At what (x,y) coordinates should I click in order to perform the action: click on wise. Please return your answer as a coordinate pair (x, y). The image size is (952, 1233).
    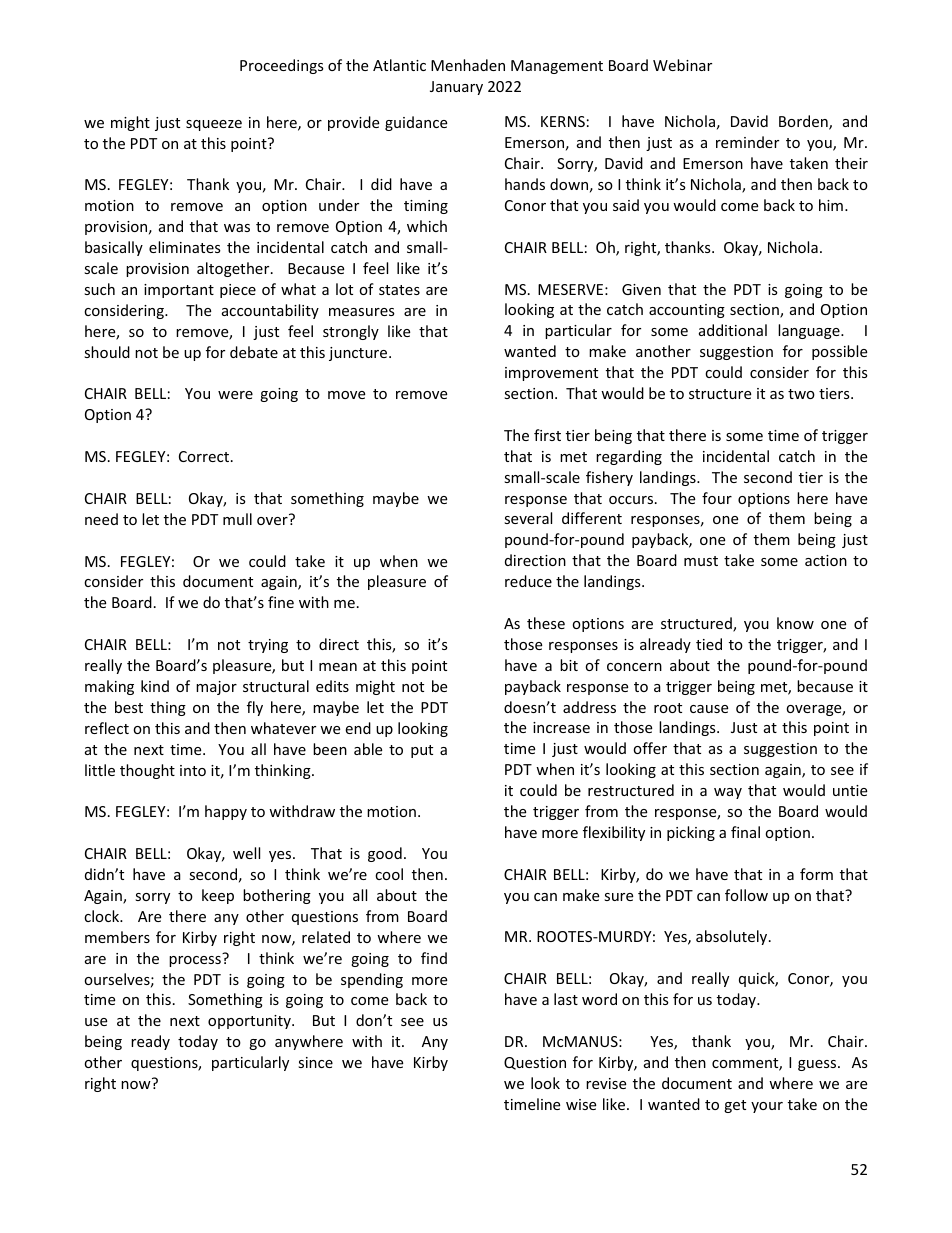
    Looking at the image, I should click on (581, 1104).
